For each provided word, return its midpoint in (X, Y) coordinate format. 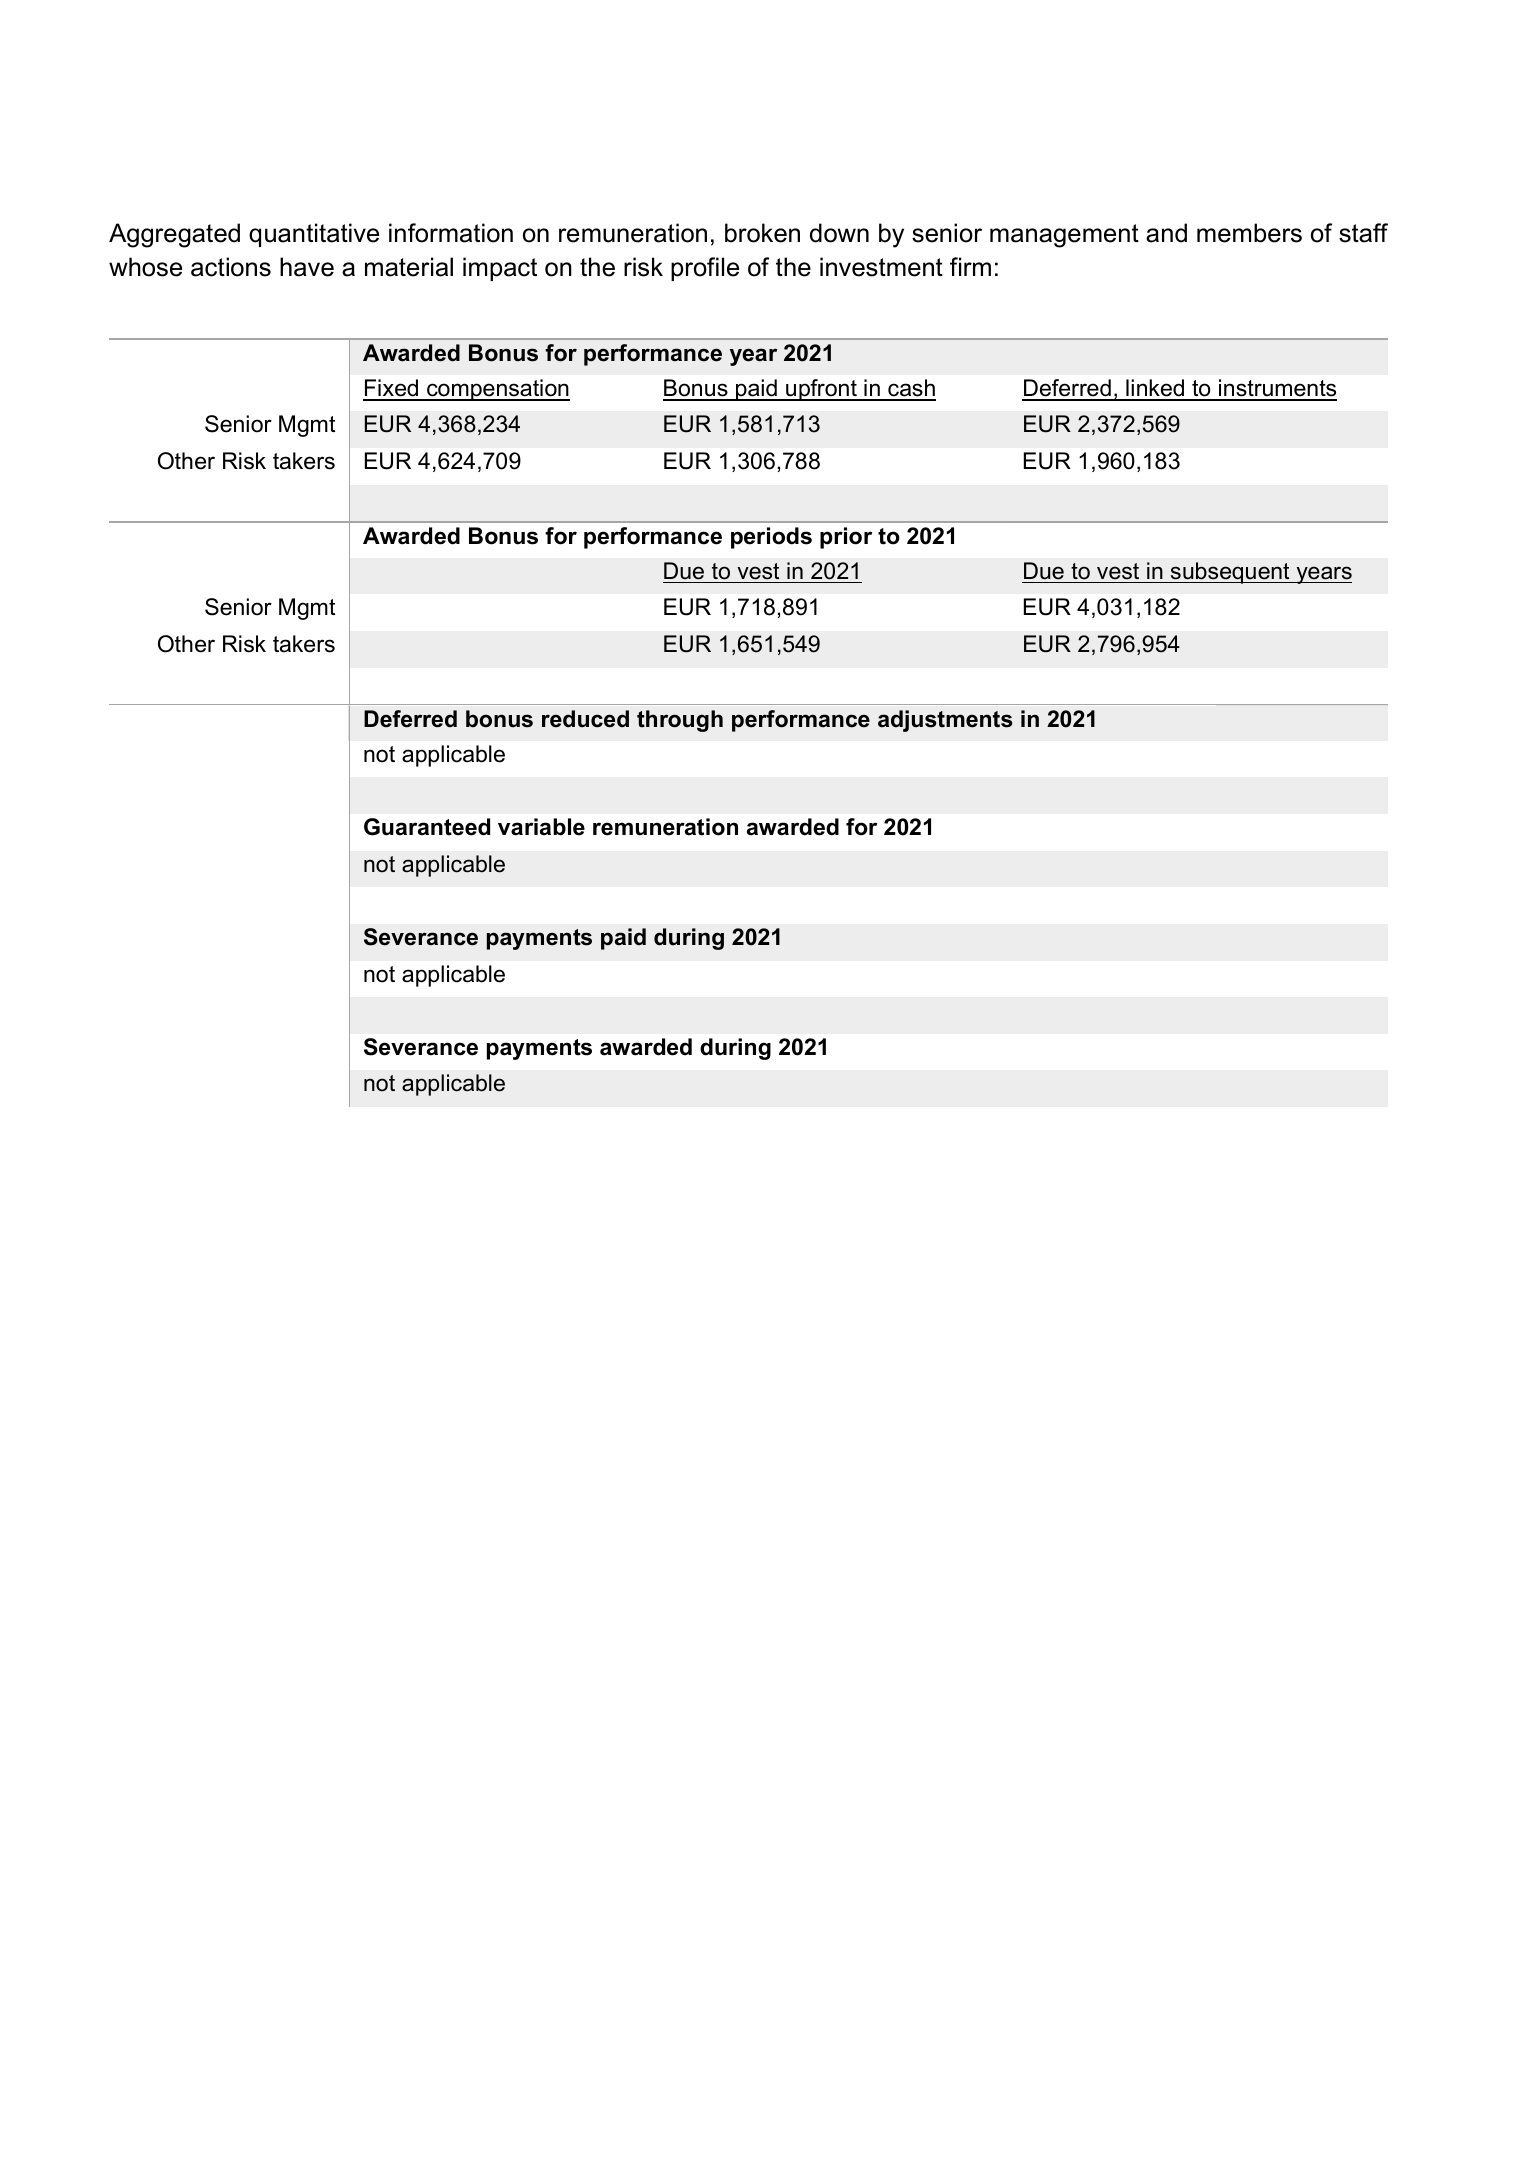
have (307, 267)
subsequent (1230, 573)
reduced (585, 719)
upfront (821, 390)
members (1249, 233)
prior (846, 538)
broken (762, 233)
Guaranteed (427, 827)
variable (541, 827)
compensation (497, 390)
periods (771, 538)
